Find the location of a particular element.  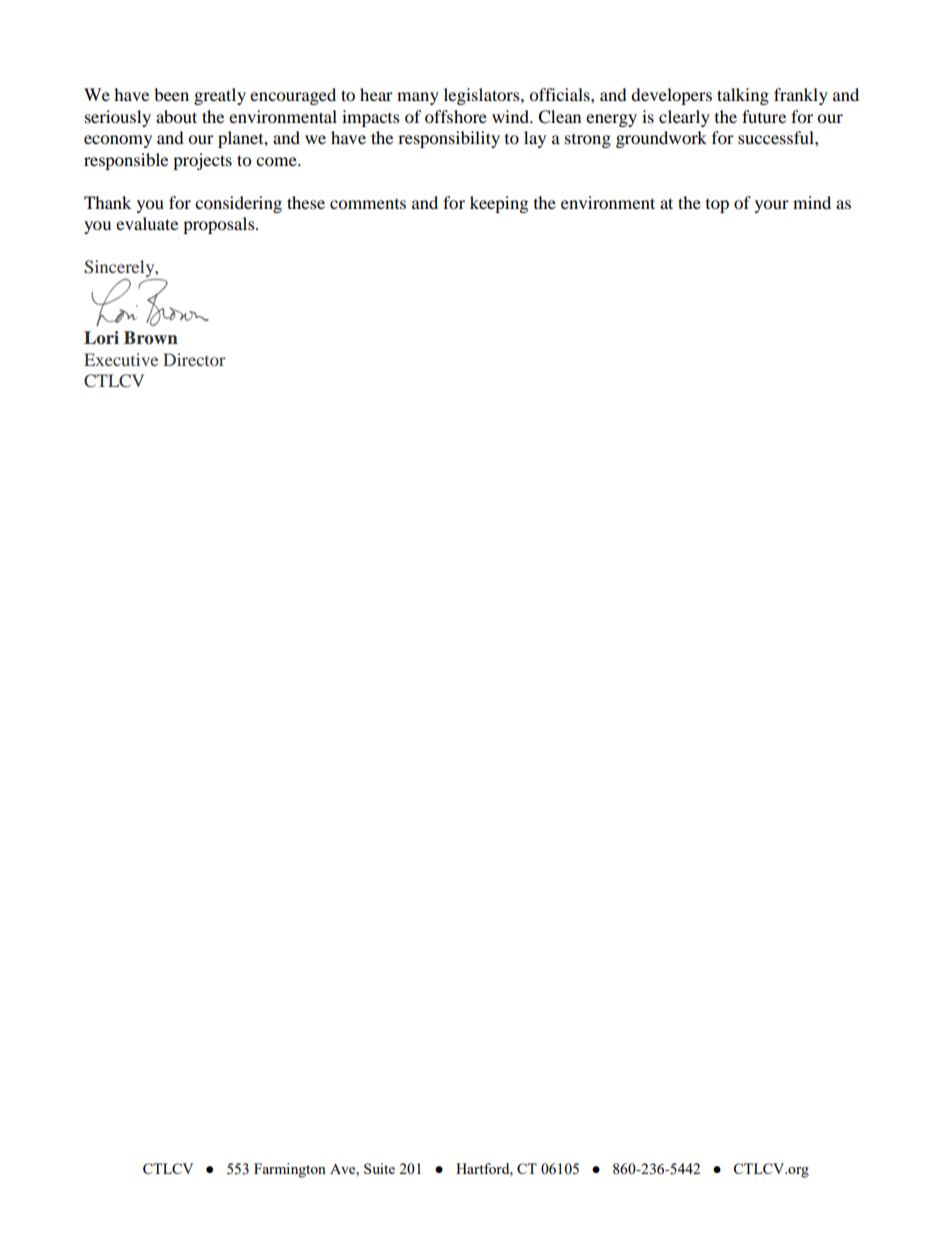

comments is located at coordinates (368, 204).
